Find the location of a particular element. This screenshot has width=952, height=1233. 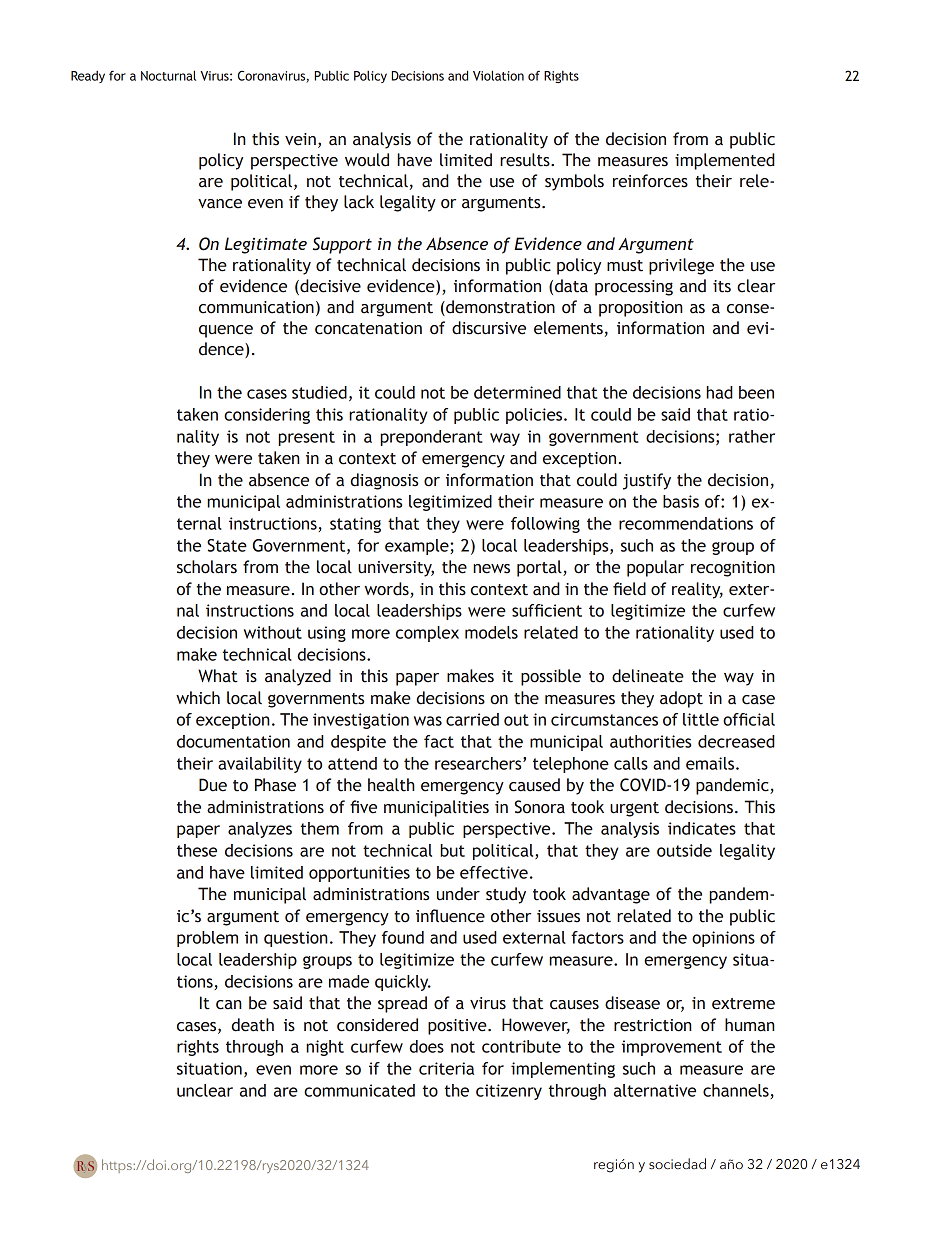

implemented is located at coordinates (725, 161).
